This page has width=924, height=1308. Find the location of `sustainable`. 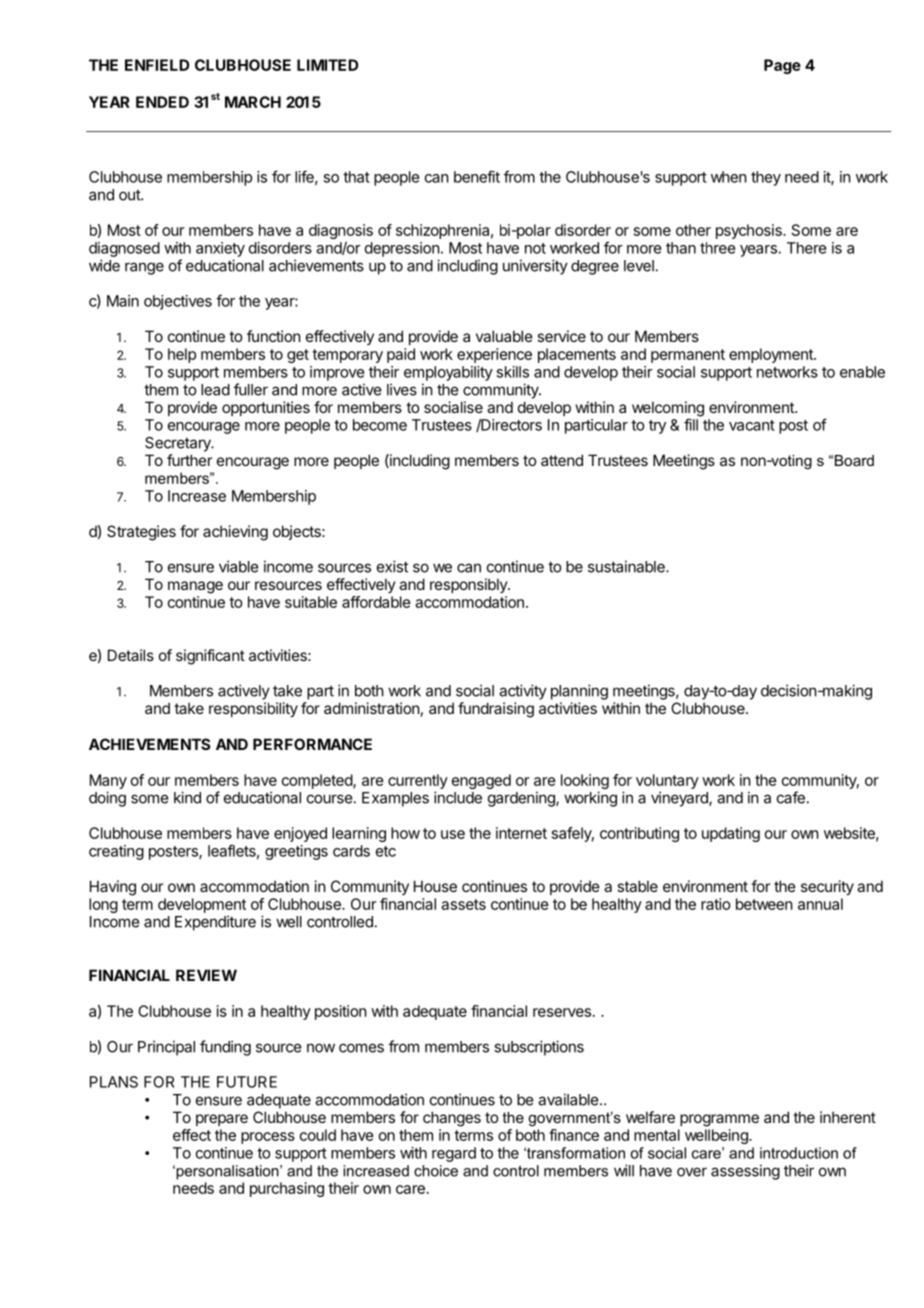

sustainable is located at coordinates (627, 566).
